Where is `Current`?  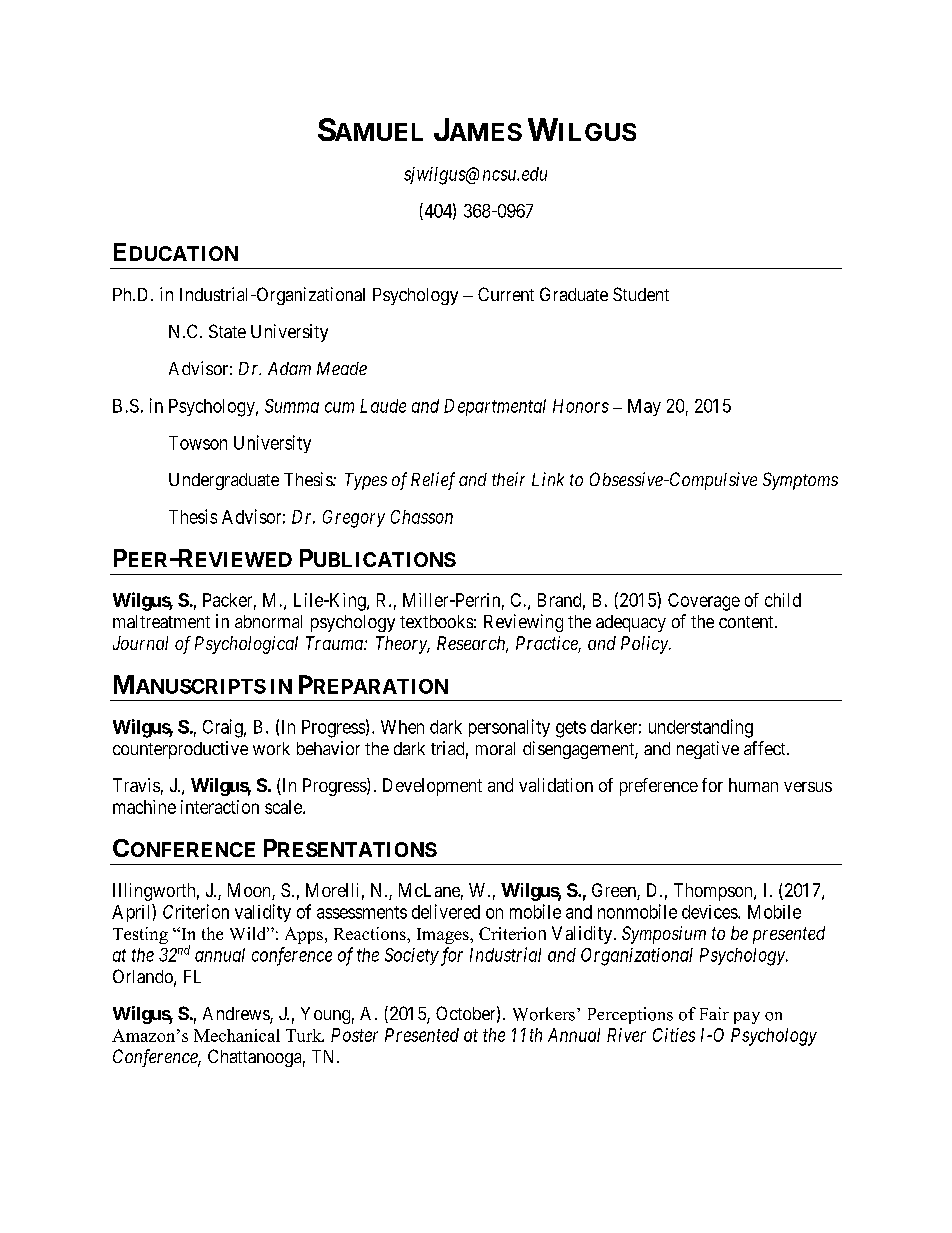
Current is located at coordinates (506, 294).
